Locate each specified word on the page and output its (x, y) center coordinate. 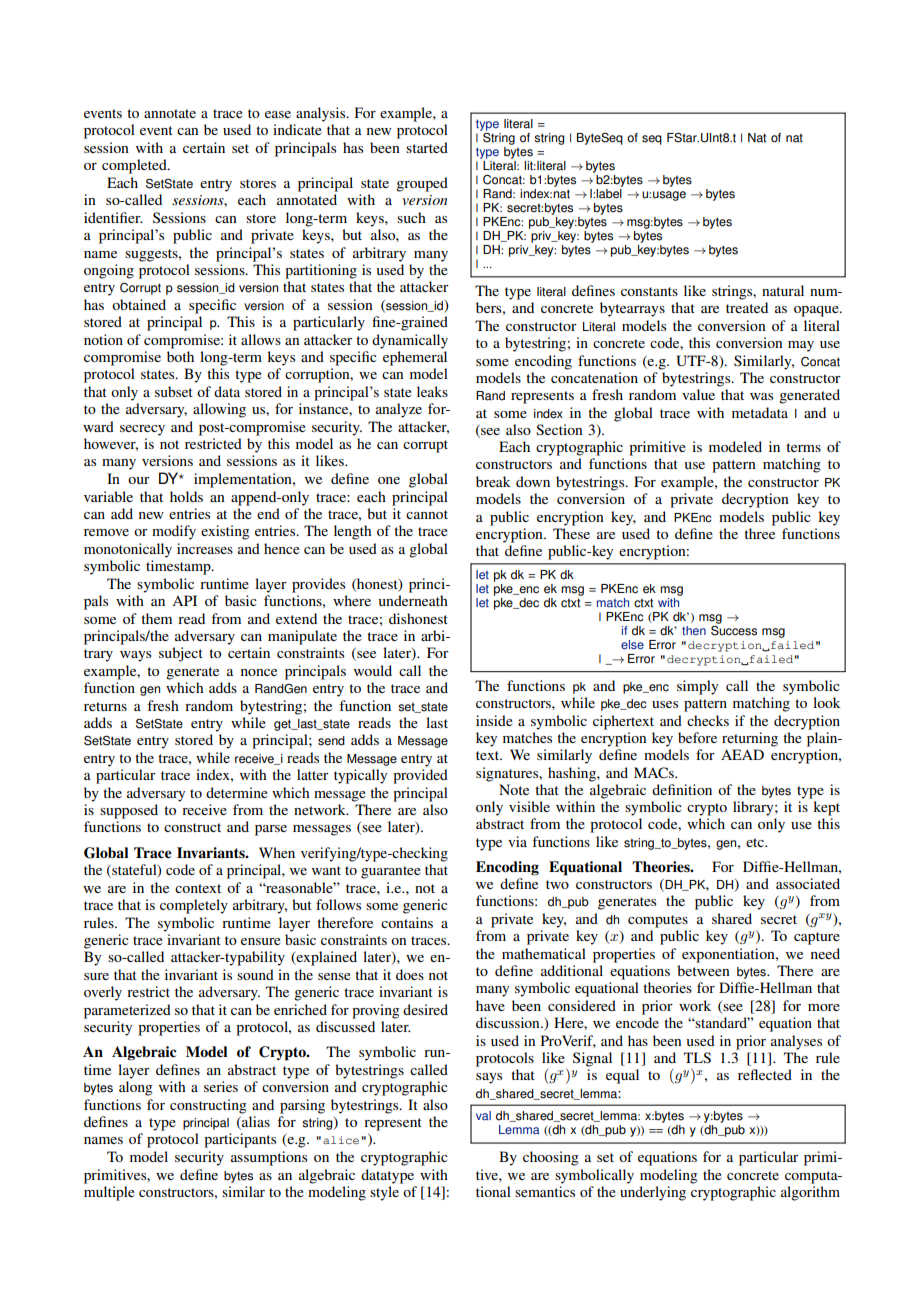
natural (783, 290)
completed (135, 166)
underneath (413, 600)
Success (734, 629)
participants (240, 1140)
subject (181, 654)
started (427, 147)
